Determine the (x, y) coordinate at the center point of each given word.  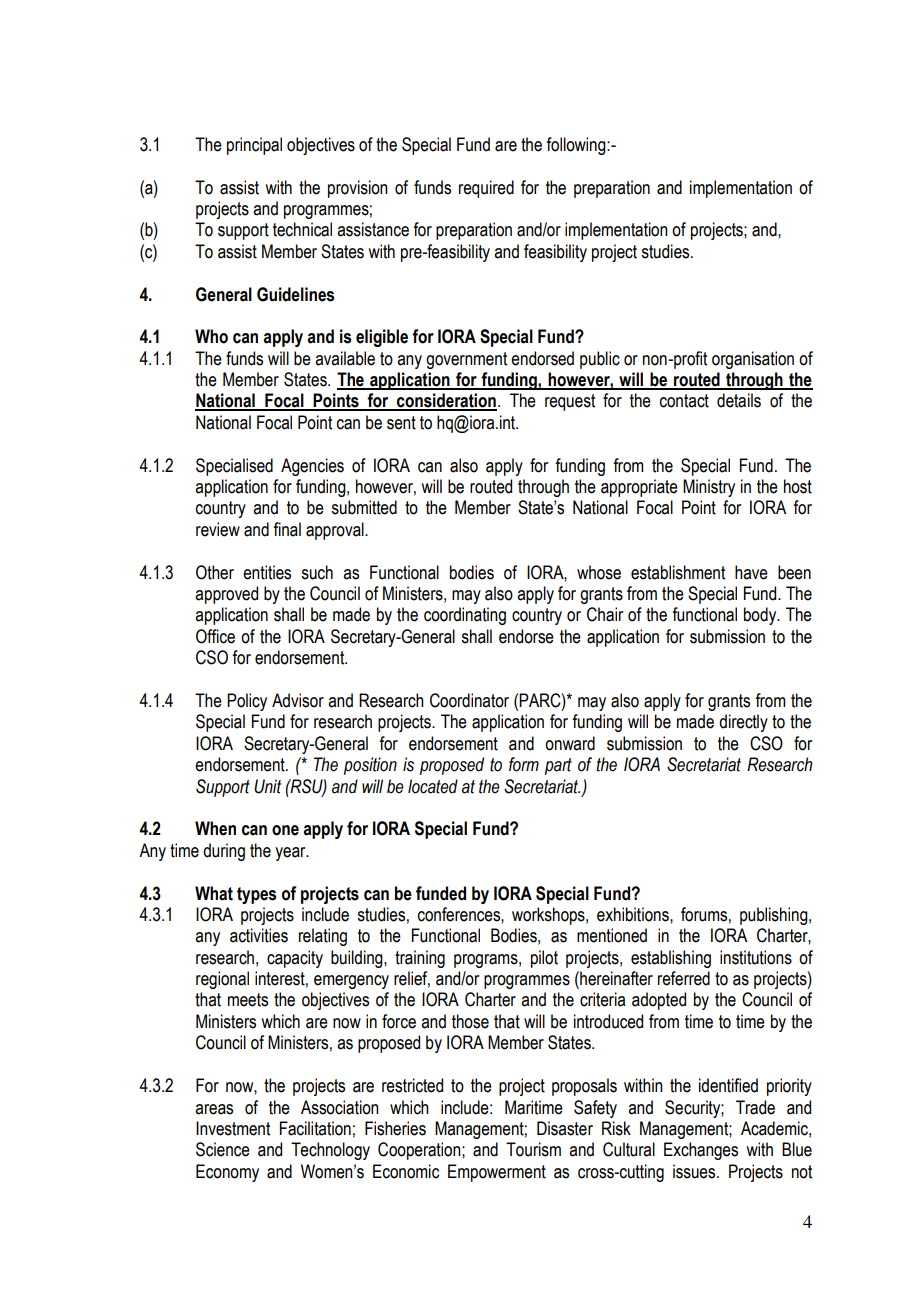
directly (743, 723)
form (524, 764)
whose (599, 572)
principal (254, 146)
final (287, 529)
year (291, 854)
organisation (753, 360)
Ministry (709, 488)
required (486, 189)
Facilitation (315, 1128)
